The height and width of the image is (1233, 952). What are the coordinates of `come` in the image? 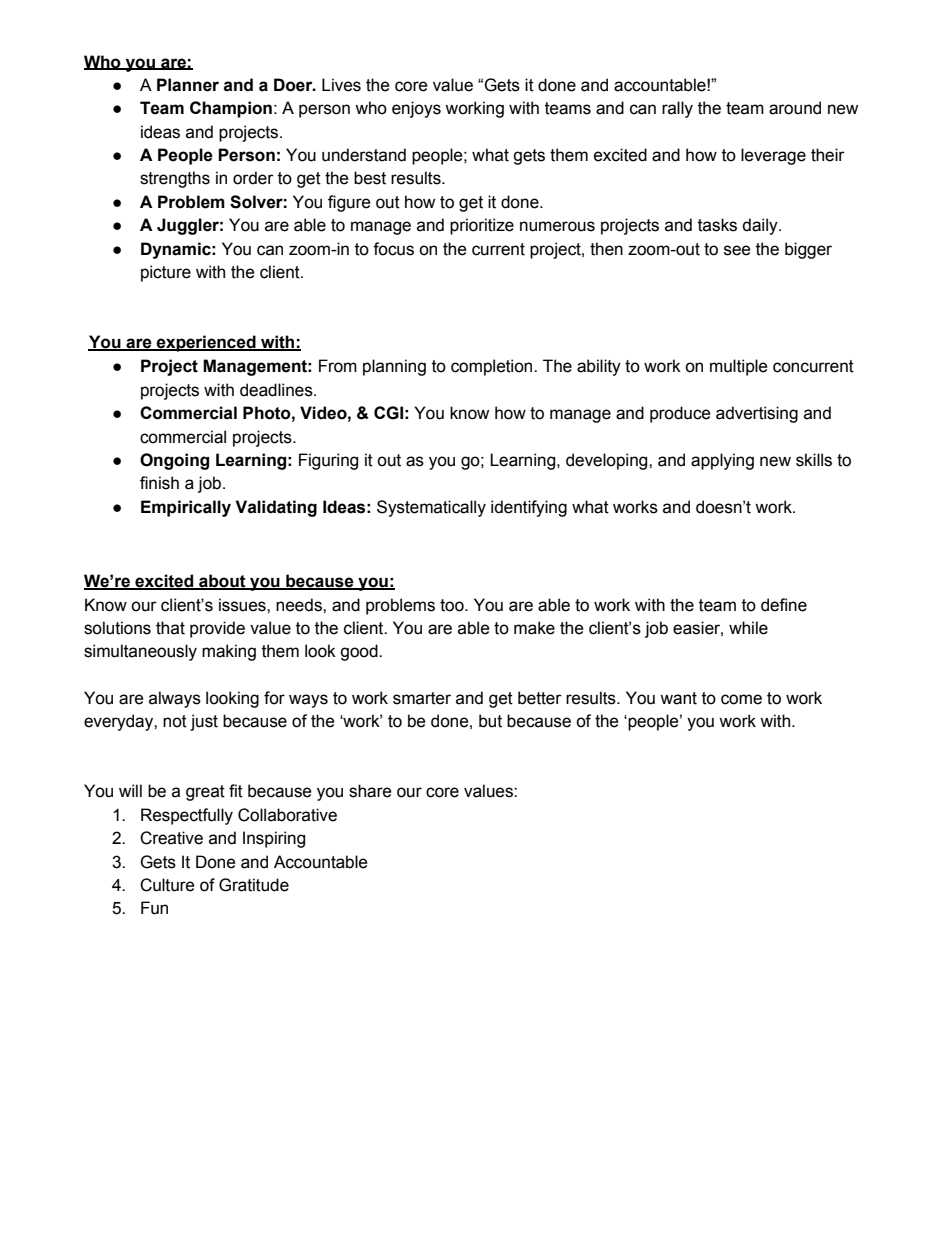 It's located at (741, 699).
